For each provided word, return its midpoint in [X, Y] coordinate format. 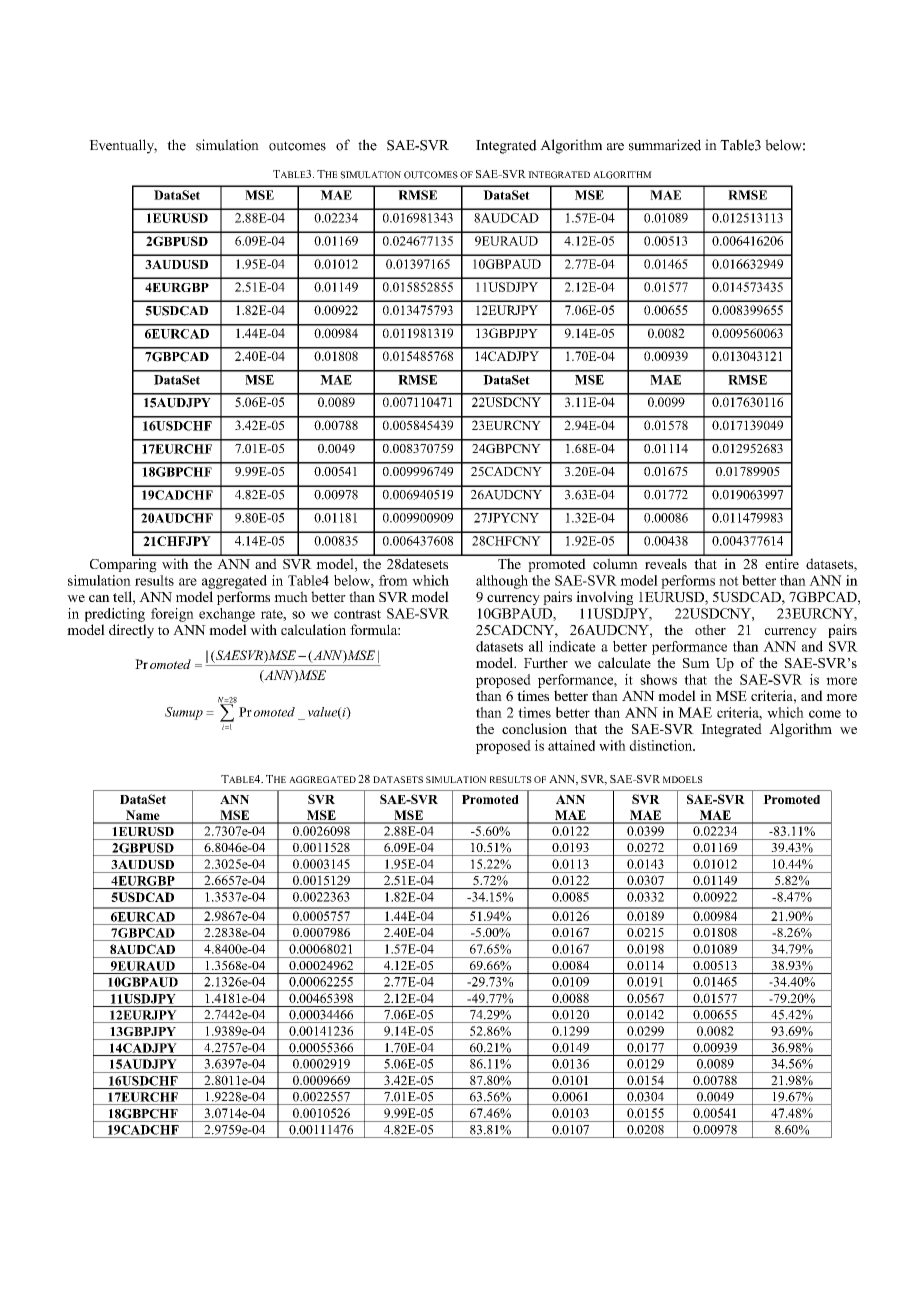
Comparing [123, 565]
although [502, 582]
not [729, 581]
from [393, 580]
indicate [572, 646]
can [99, 598]
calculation [313, 629]
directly [131, 631]
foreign [172, 615]
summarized [665, 145]
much [291, 596]
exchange [227, 615]
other [710, 629]
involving [604, 598]
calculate [624, 662]
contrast [357, 614]
